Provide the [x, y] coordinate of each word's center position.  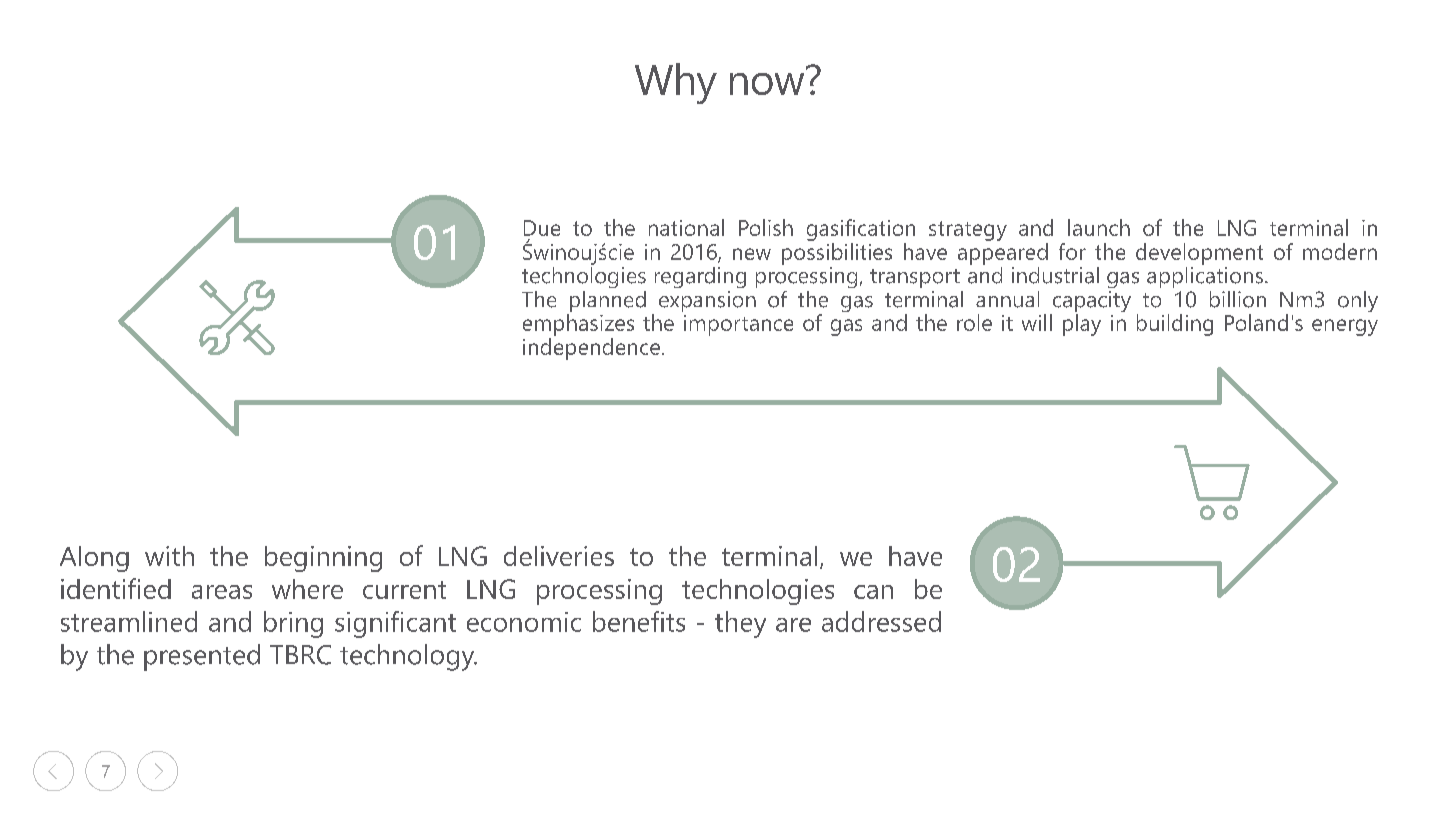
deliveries [559, 556]
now [767, 84]
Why [676, 83]
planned [606, 303]
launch [1099, 227]
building [1175, 325]
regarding [700, 277]
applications [1205, 276]
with [169, 556]
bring [293, 624]
